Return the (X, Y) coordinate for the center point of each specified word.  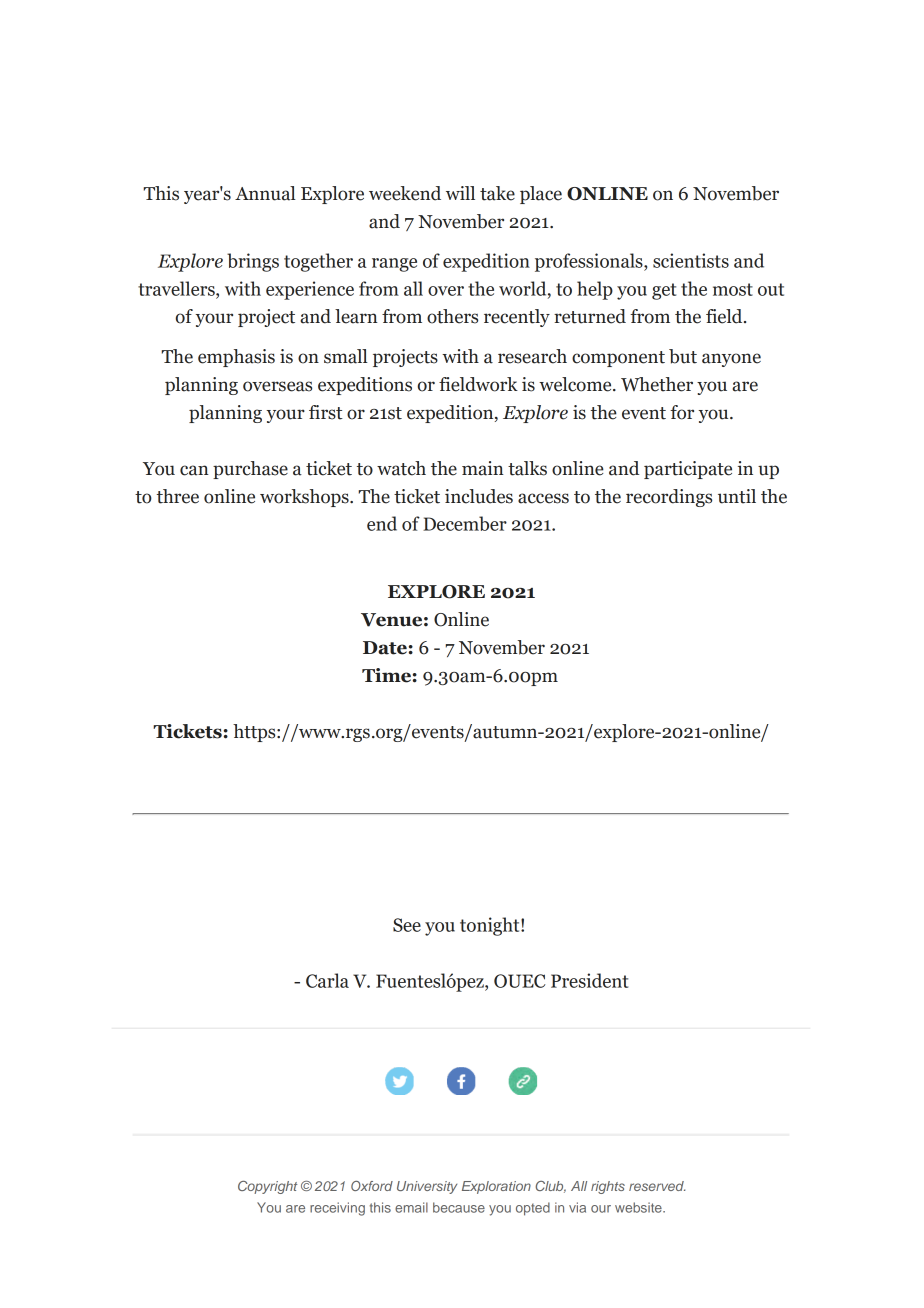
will (460, 193)
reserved (657, 1186)
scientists (691, 260)
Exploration (496, 1187)
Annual (265, 193)
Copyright (267, 1187)
